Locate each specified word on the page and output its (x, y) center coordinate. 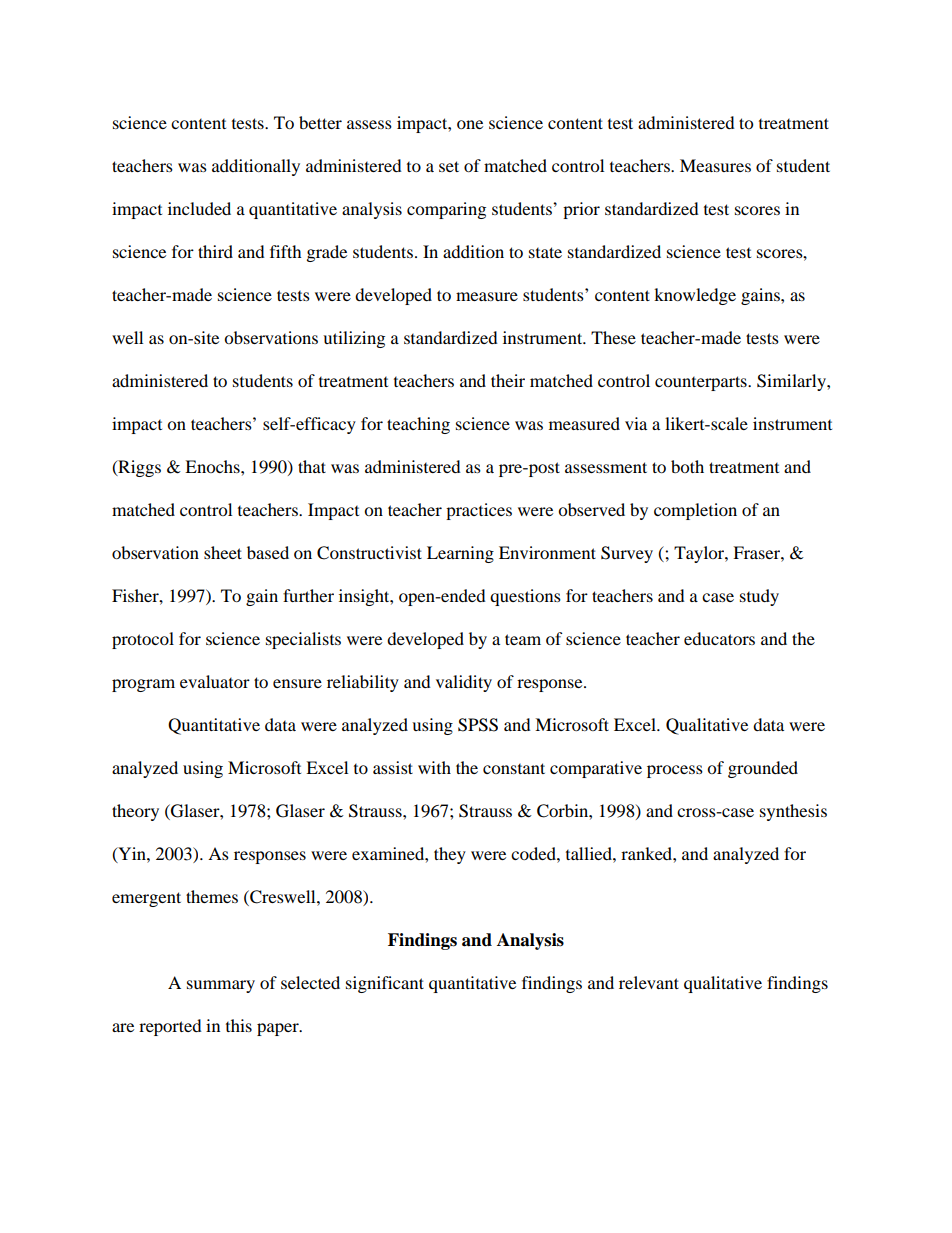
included (199, 208)
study (759, 597)
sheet (223, 552)
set (449, 166)
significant (385, 984)
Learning (460, 554)
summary (221, 986)
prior (581, 210)
